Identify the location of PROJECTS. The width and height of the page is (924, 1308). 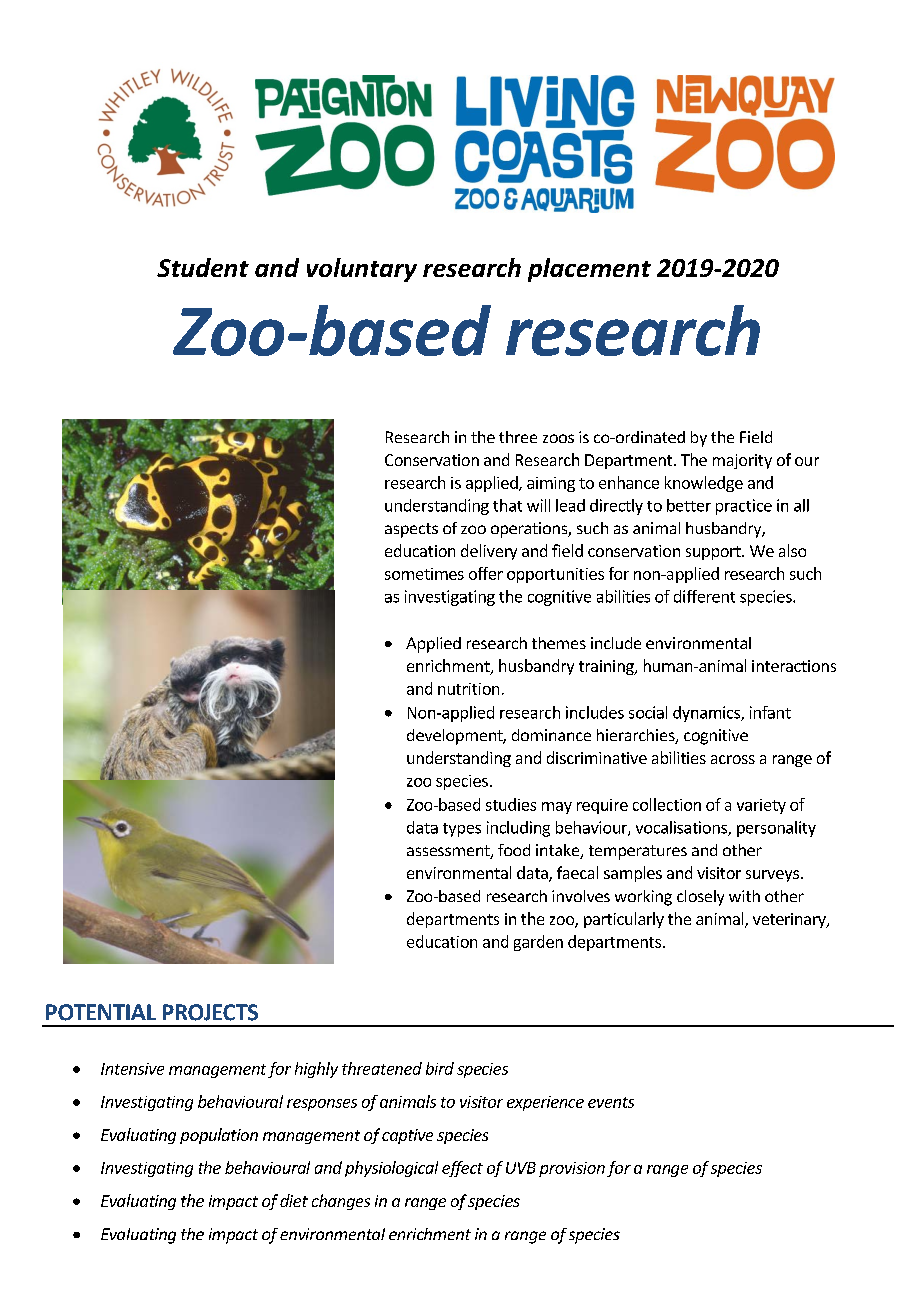
(210, 1012).
